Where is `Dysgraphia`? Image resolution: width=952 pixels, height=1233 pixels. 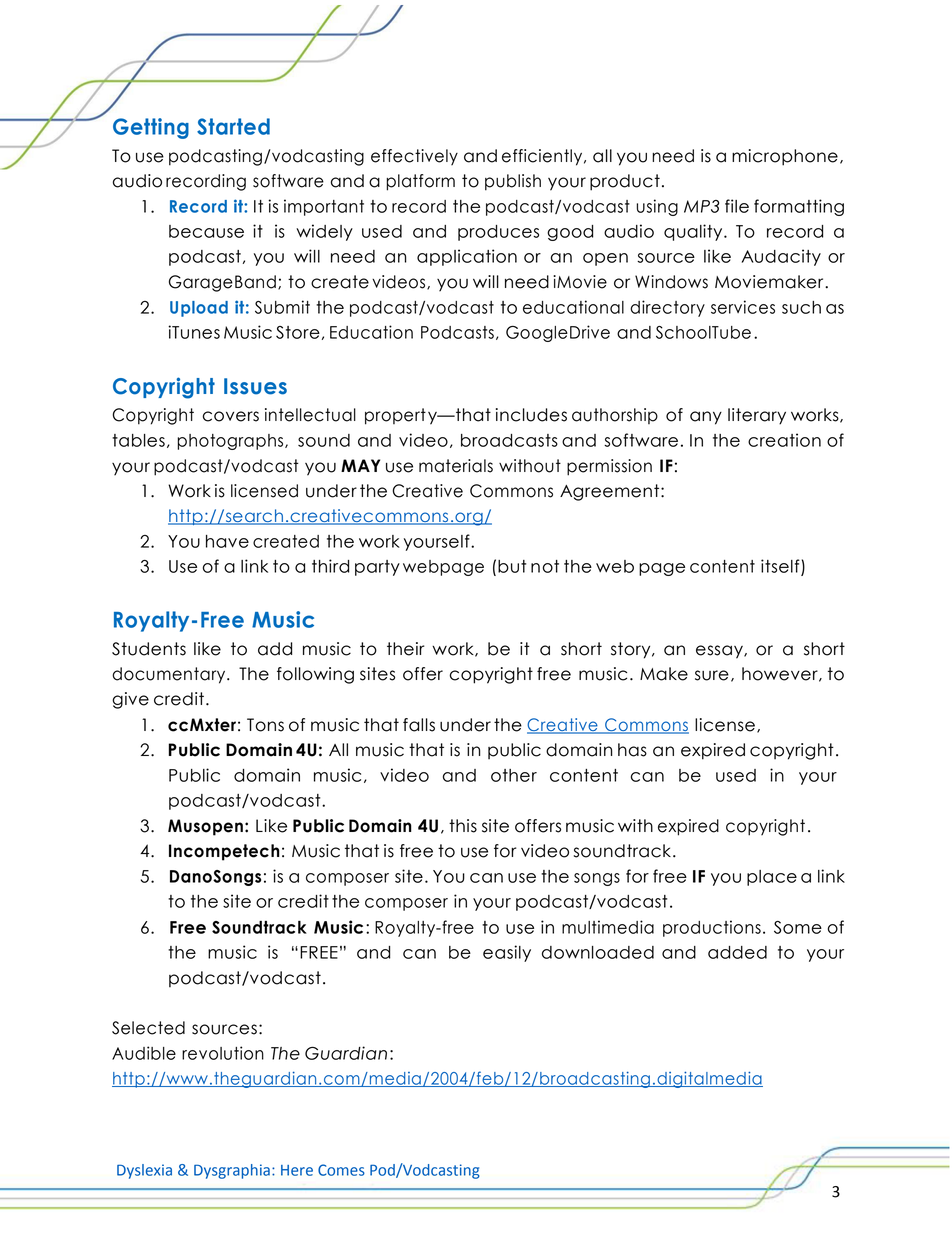
Dysgraphia is located at coordinates (232, 1171).
